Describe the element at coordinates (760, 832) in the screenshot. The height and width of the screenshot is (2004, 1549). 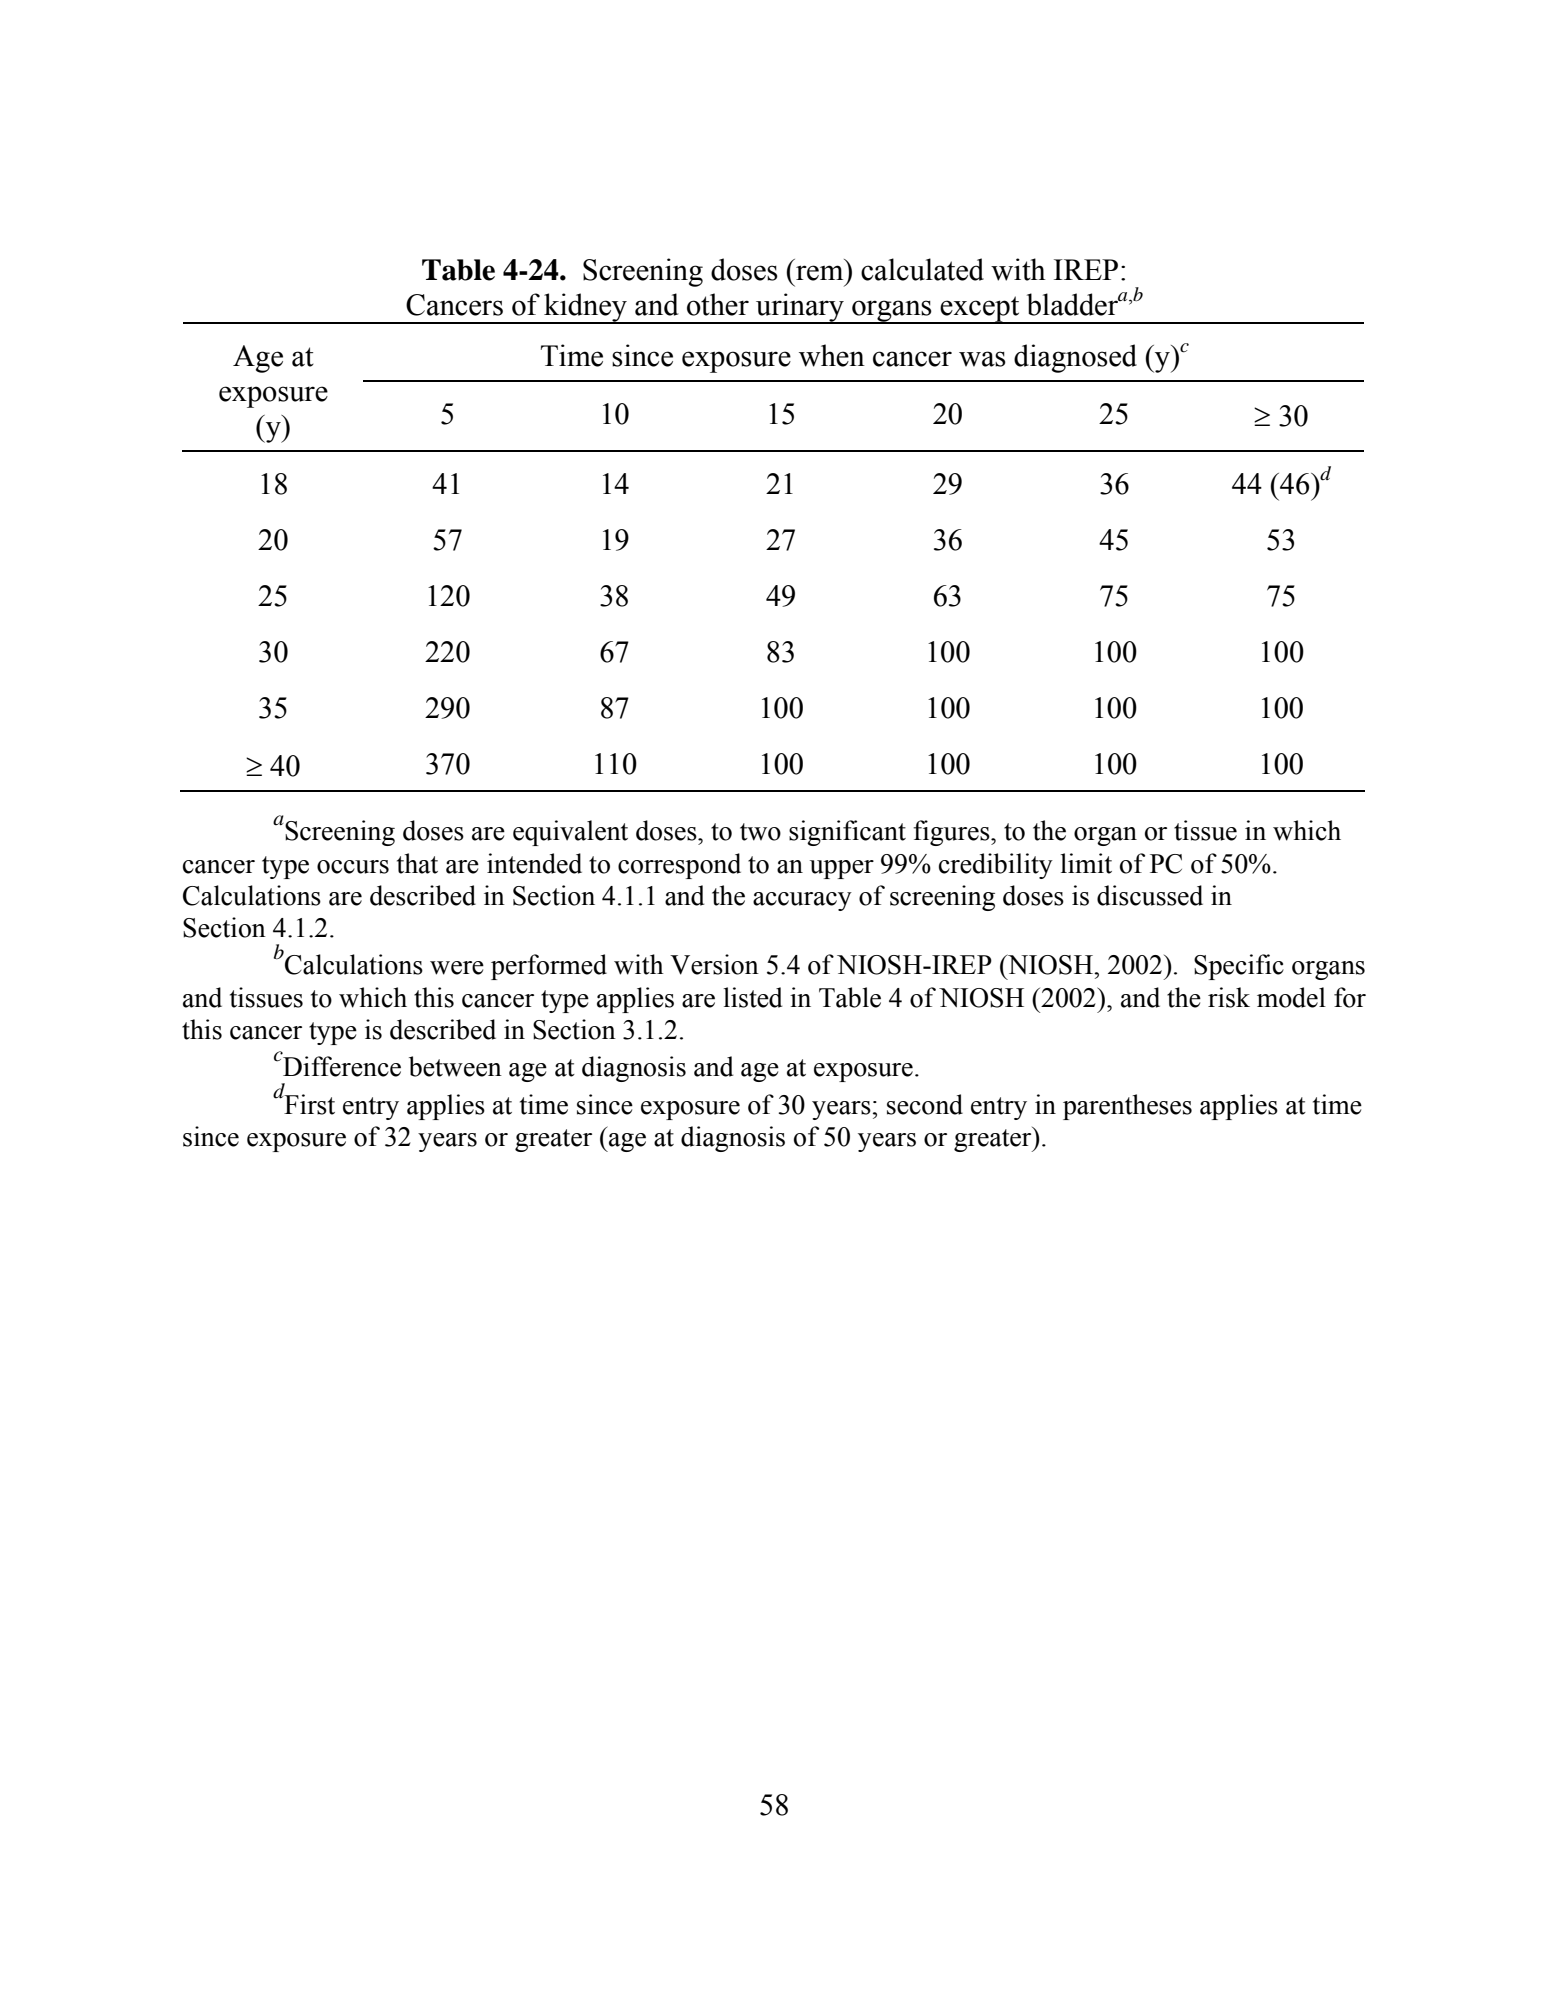
I see `two` at that location.
